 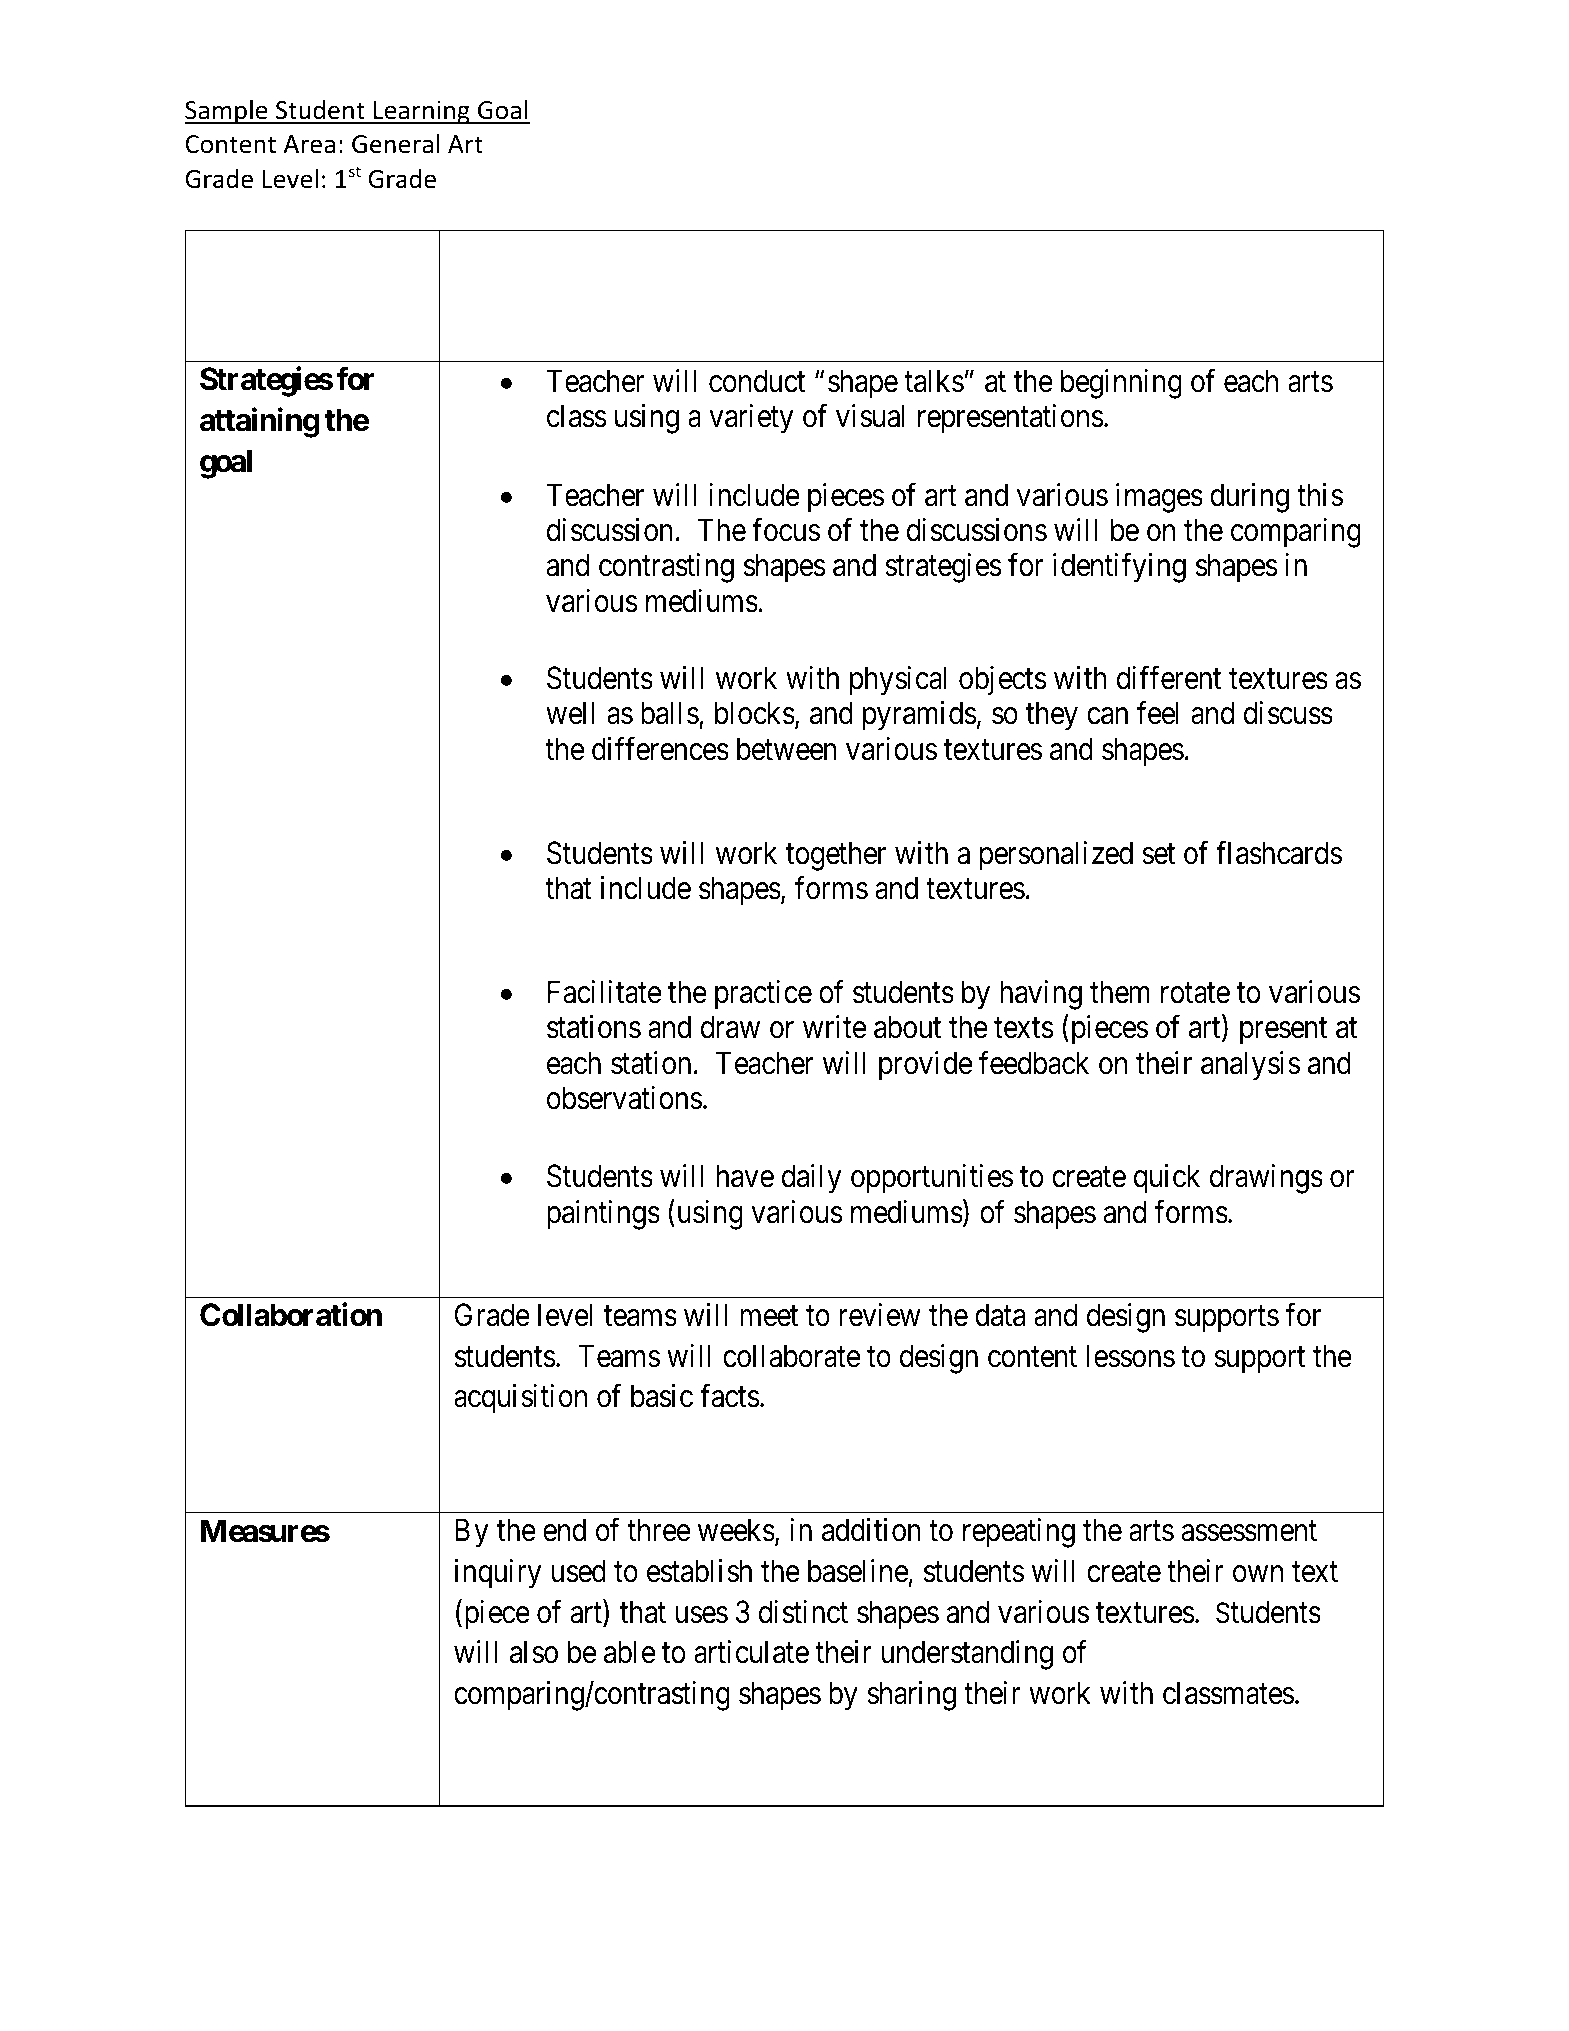 What do you see at coordinates (1121, 384) in the image?
I see `beginning` at bounding box center [1121, 384].
